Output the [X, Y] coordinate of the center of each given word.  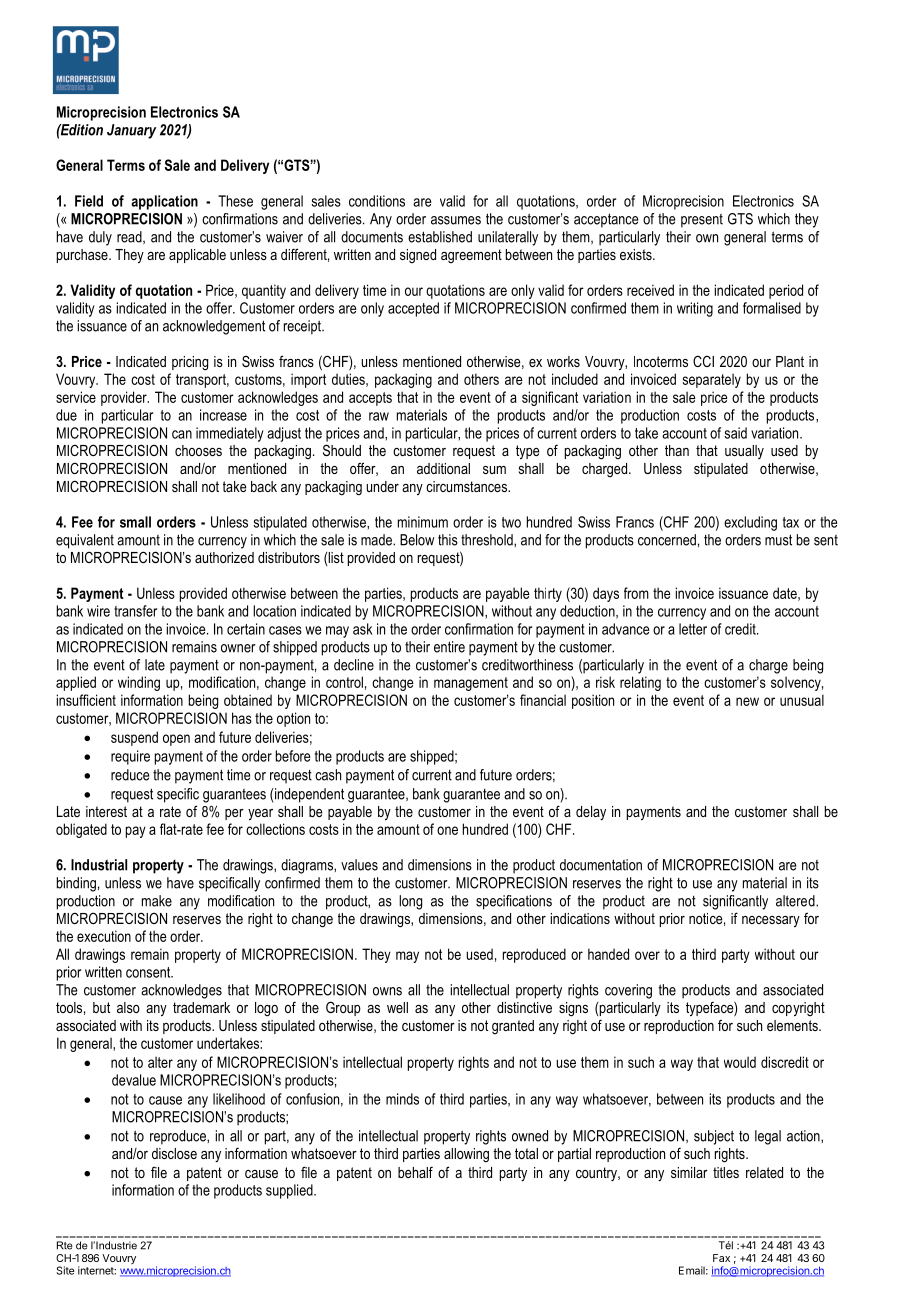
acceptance [606, 220]
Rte [65, 1245]
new [747, 701]
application [164, 202]
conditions [377, 201]
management [471, 684]
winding [139, 683]
